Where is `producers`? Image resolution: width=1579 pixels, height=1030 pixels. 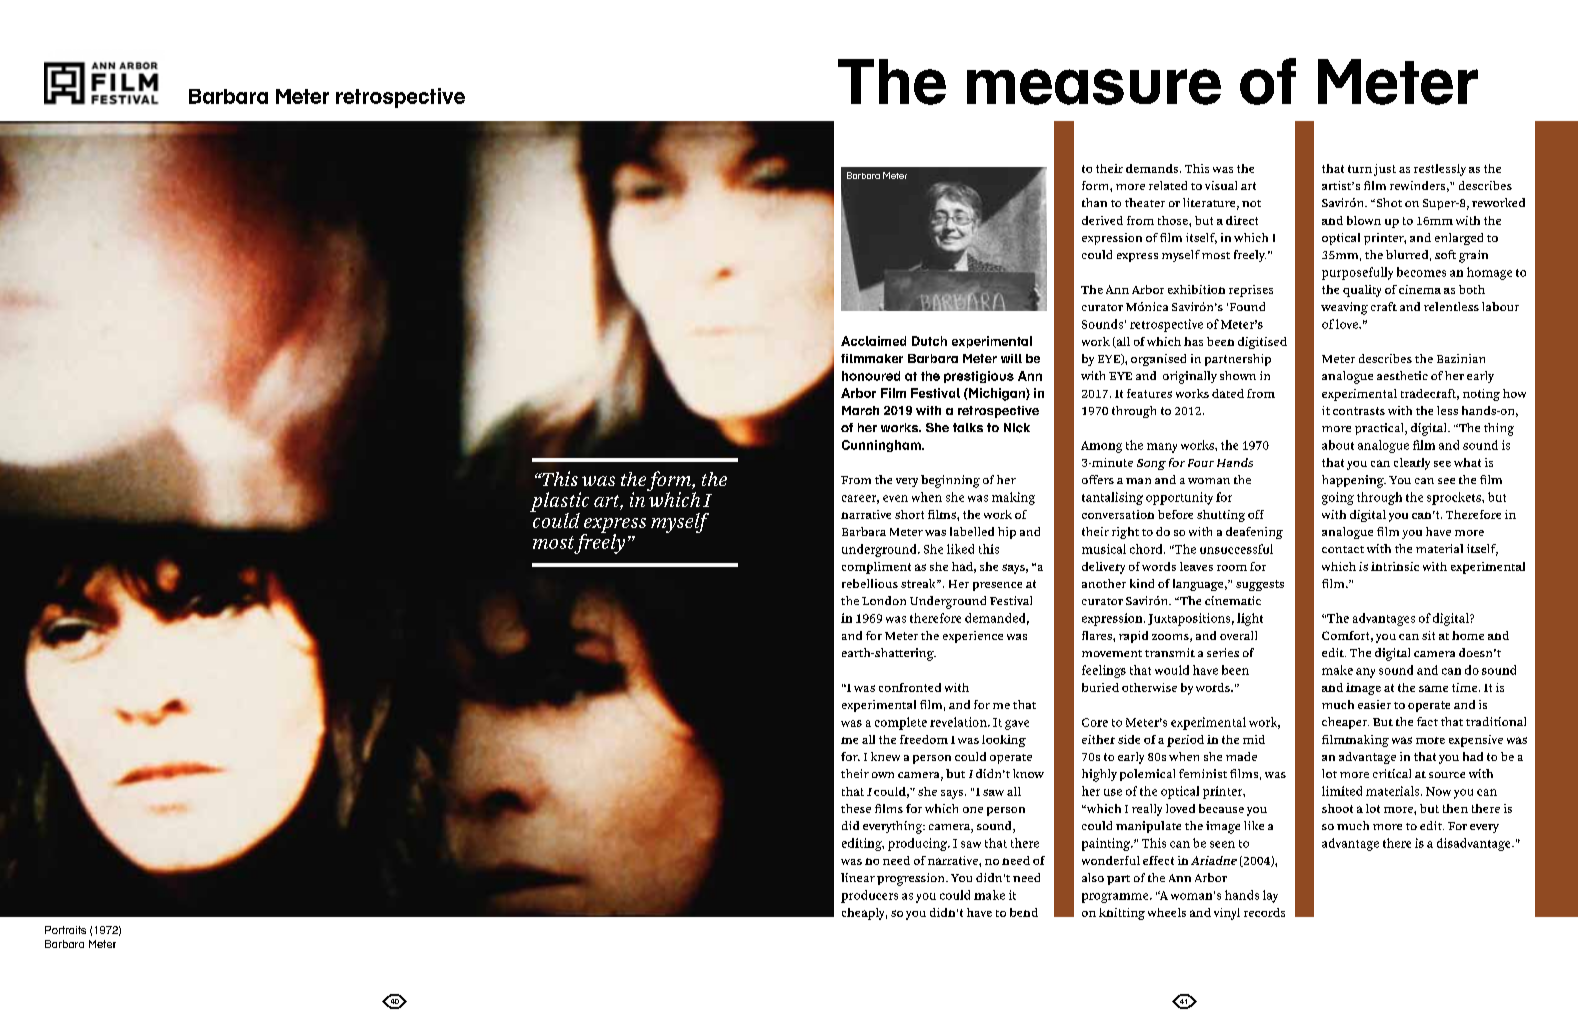
producers is located at coordinates (869, 896).
